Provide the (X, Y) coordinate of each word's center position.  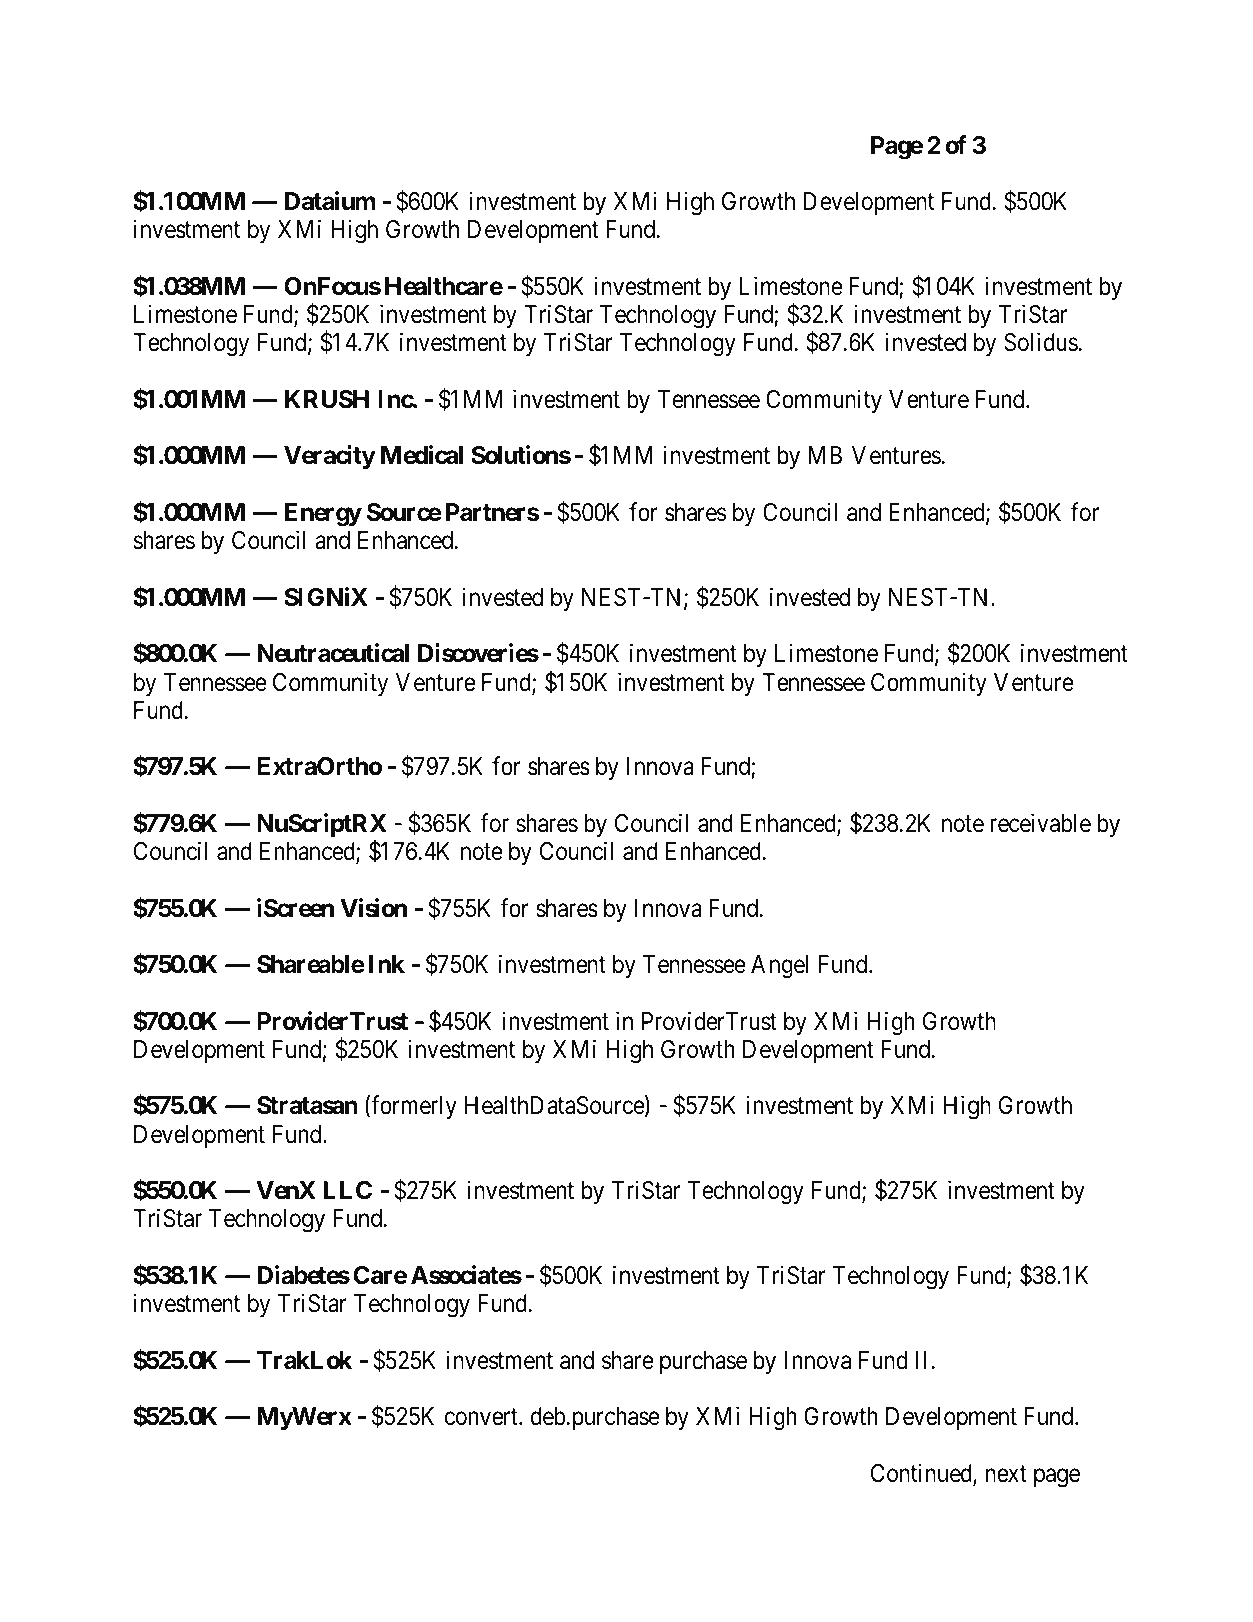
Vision (373, 908)
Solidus (1041, 342)
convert (482, 1417)
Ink (387, 964)
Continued (922, 1474)
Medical (422, 455)
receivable (1040, 823)
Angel (779, 967)
